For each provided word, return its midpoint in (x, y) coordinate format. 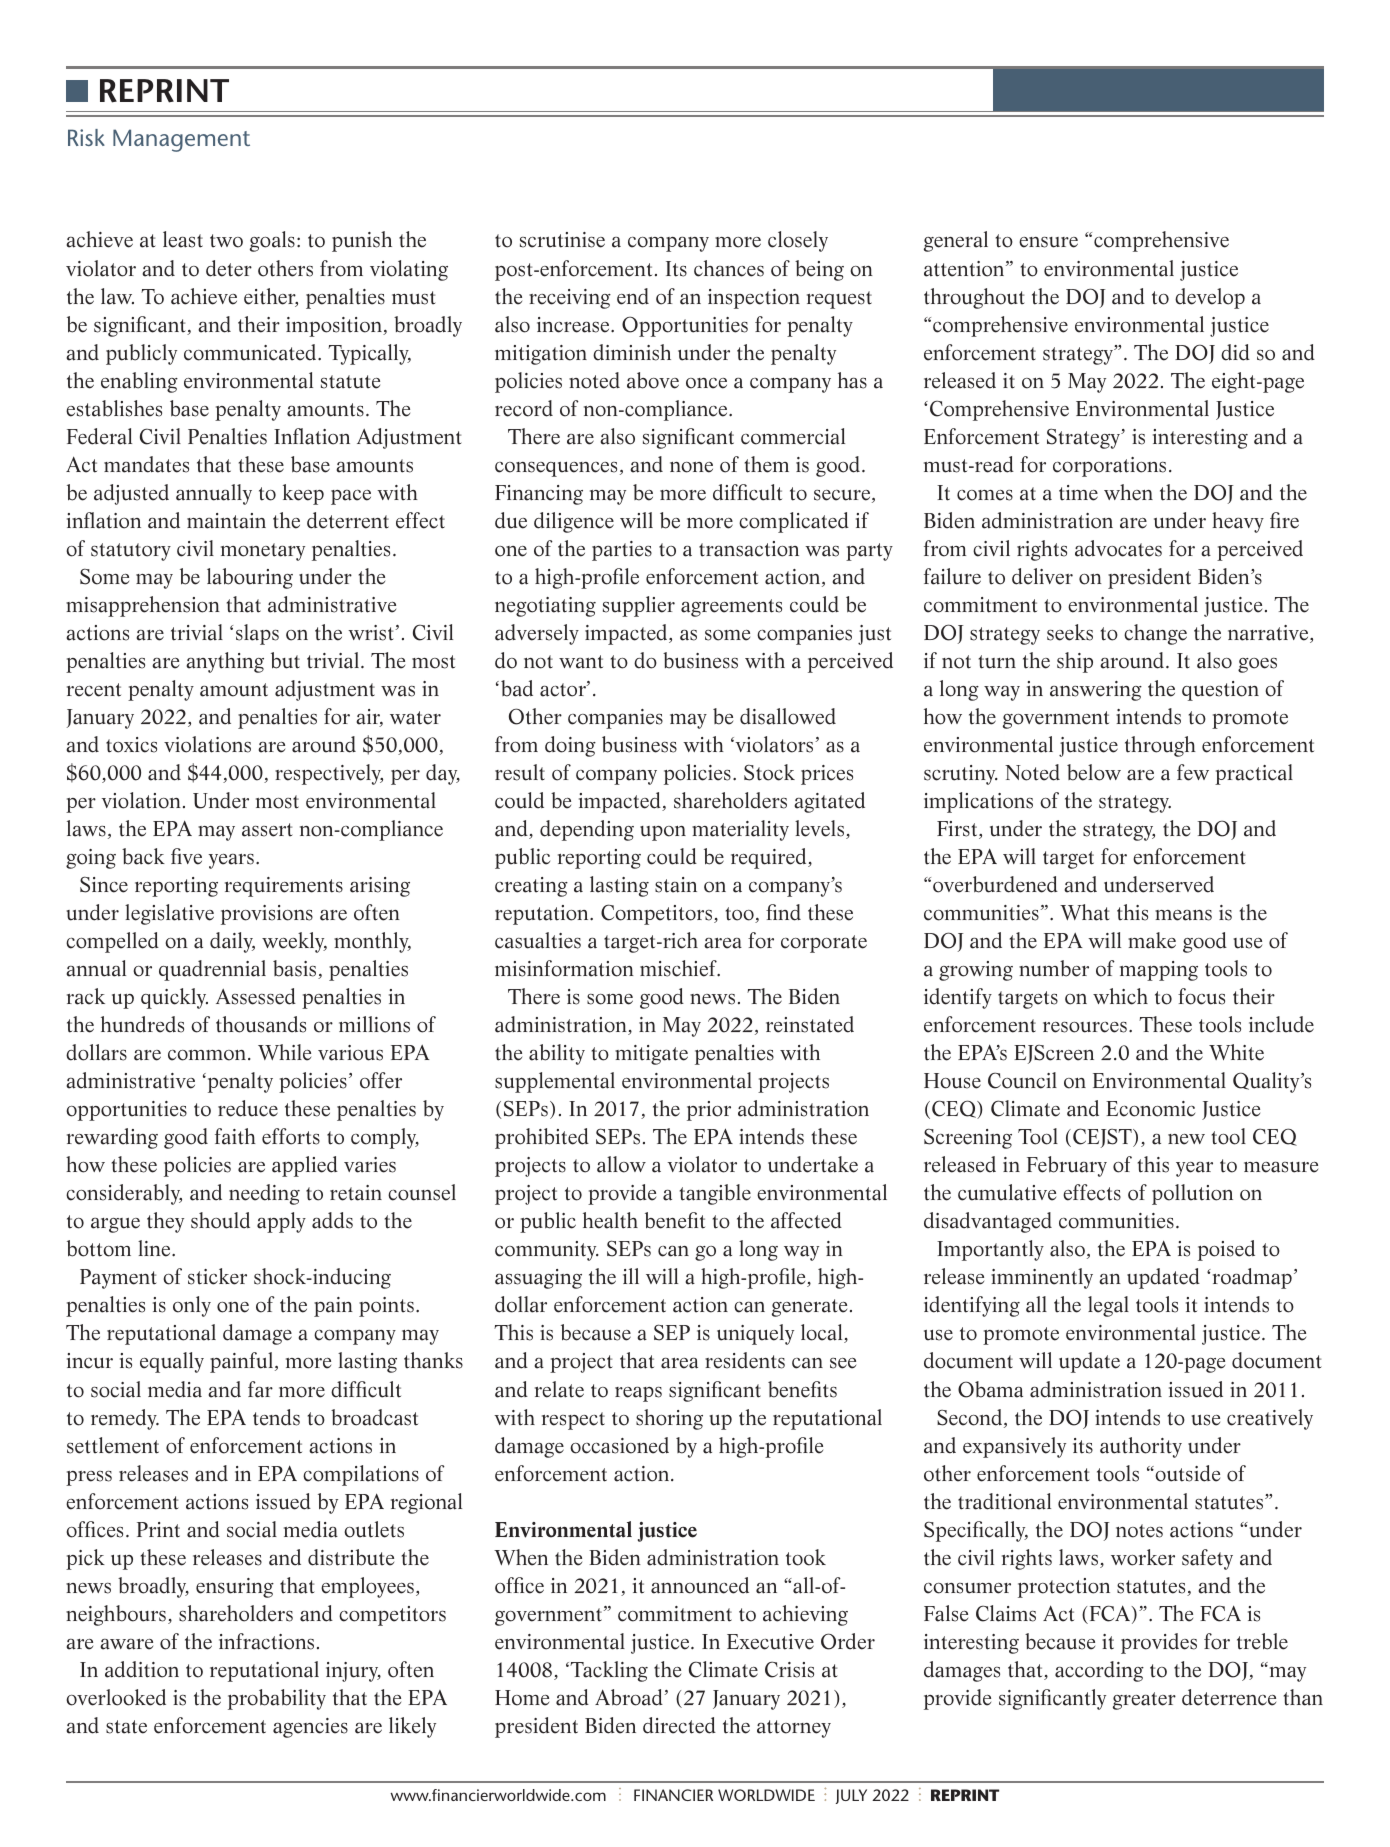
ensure (1048, 242)
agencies (310, 1728)
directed (679, 1725)
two (226, 241)
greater (1144, 1701)
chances (729, 268)
